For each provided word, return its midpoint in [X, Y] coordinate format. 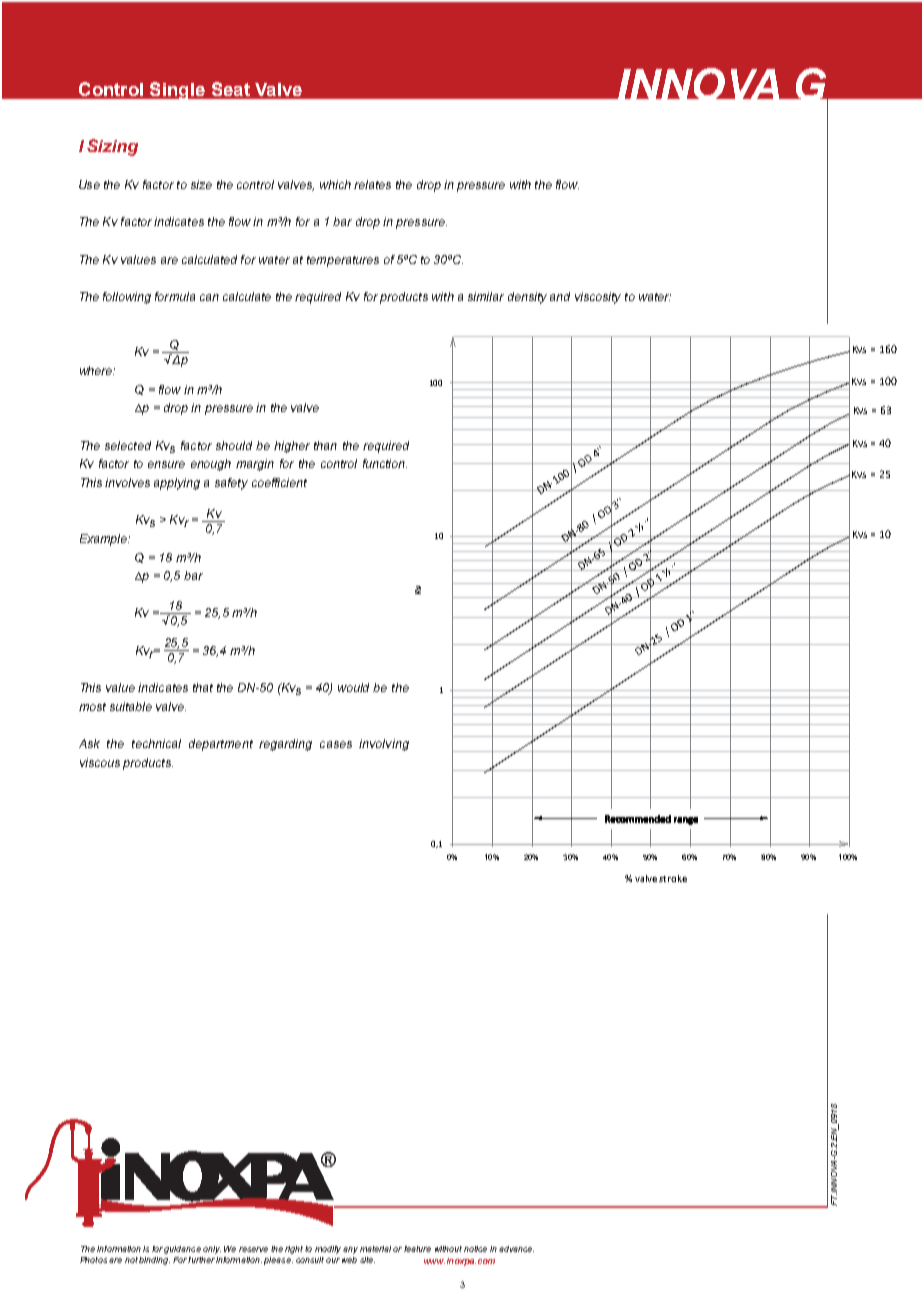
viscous [100, 762]
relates [372, 184]
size [201, 184]
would [353, 687]
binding [154, 1261]
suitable [131, 706]
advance [516, 1249]
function [385, 463]
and [560, 296]
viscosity [598, 298]
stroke [673, 878]
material [375, 1249]
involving [384, 745]
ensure [166, 464]
